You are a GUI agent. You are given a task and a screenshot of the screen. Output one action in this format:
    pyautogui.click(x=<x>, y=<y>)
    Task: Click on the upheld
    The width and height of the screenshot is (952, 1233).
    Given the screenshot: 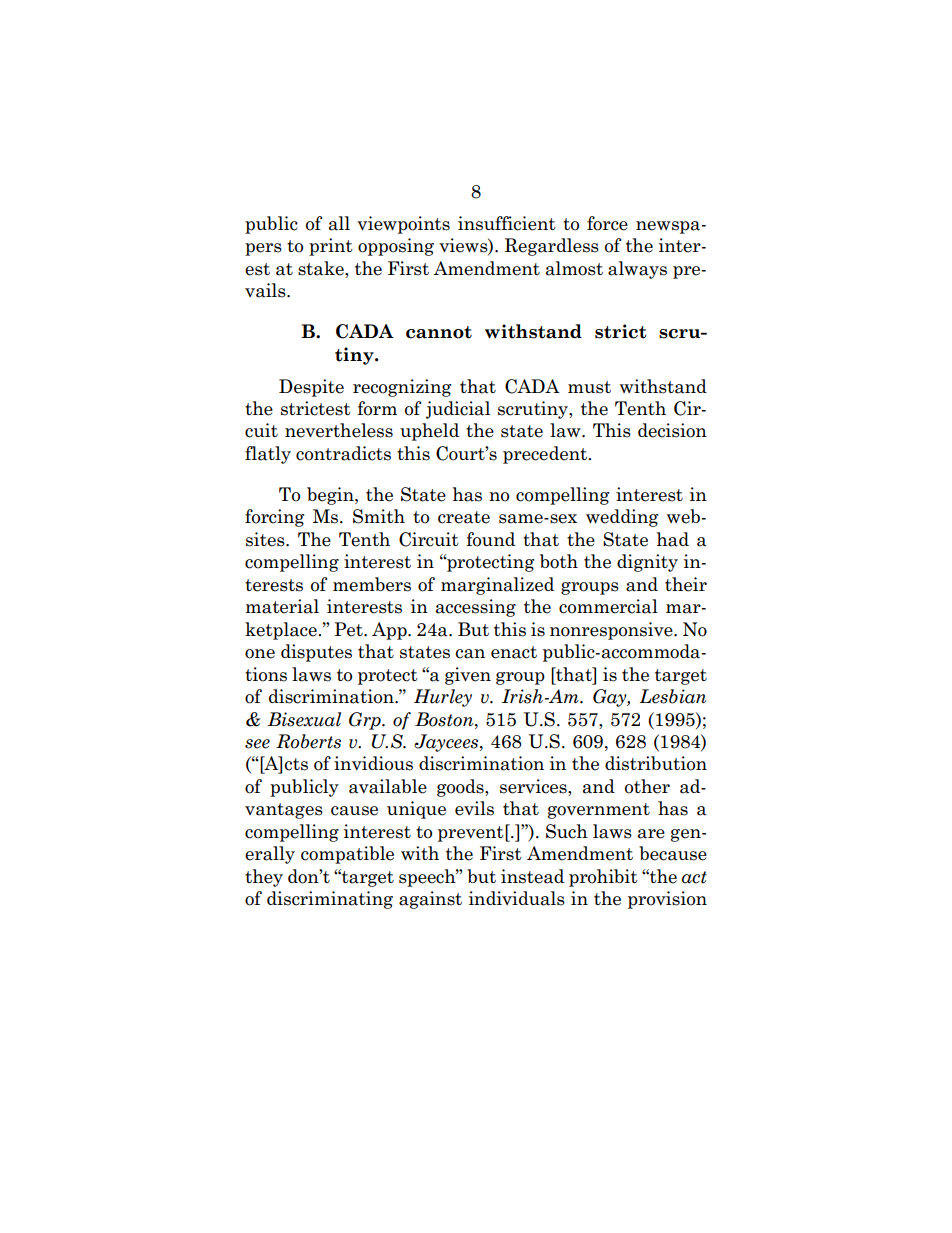 What is the action you would take?
    pyautogui.click(x=429, y=432)
